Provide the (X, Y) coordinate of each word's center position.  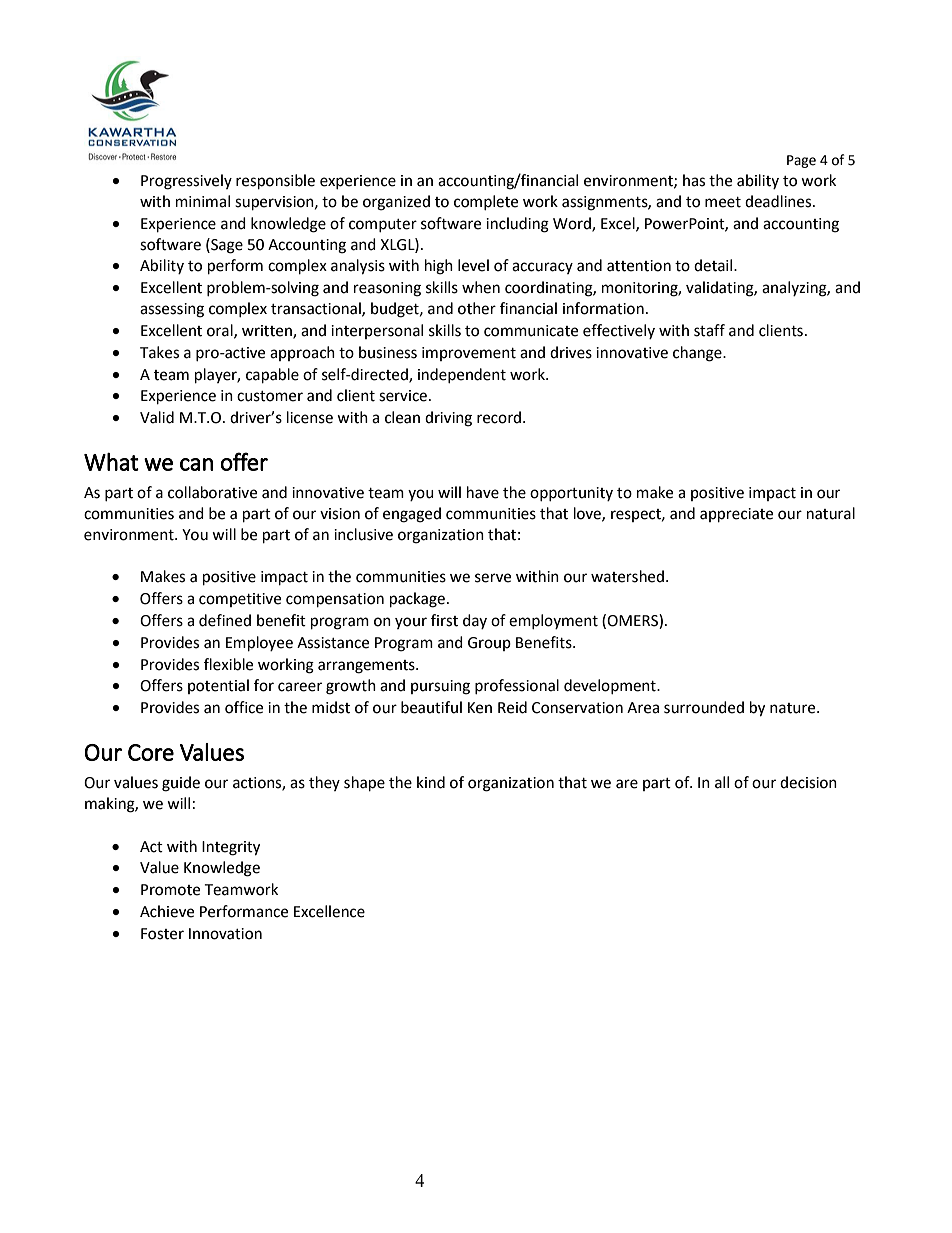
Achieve (167, 911)
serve (493, 578)
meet (723, 202)
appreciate (736, 515)
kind (431, 782)
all (722, 782)
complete (486, 202)
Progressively (186, 182)
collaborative (212, 492)
